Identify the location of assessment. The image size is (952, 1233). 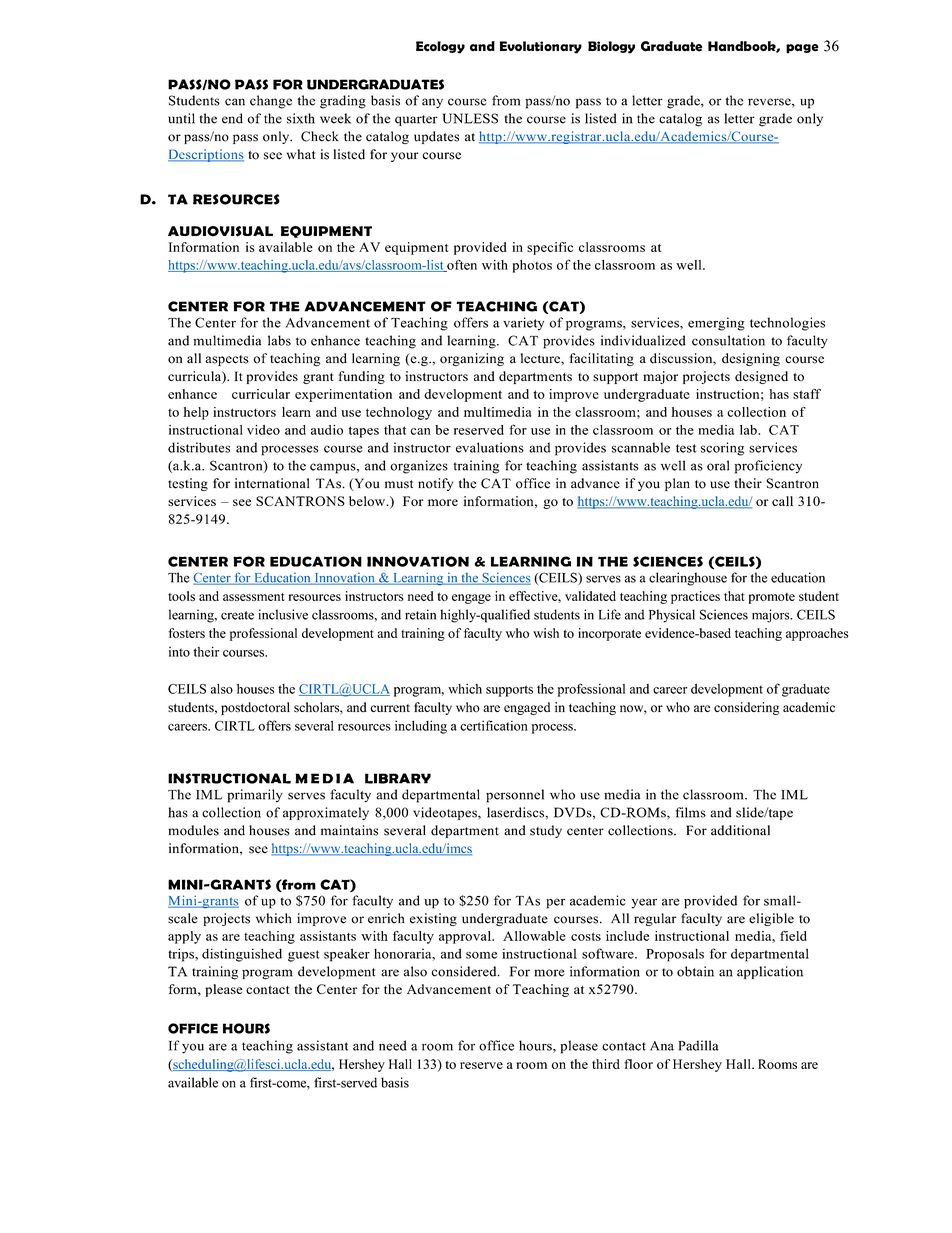
(254, 597).
